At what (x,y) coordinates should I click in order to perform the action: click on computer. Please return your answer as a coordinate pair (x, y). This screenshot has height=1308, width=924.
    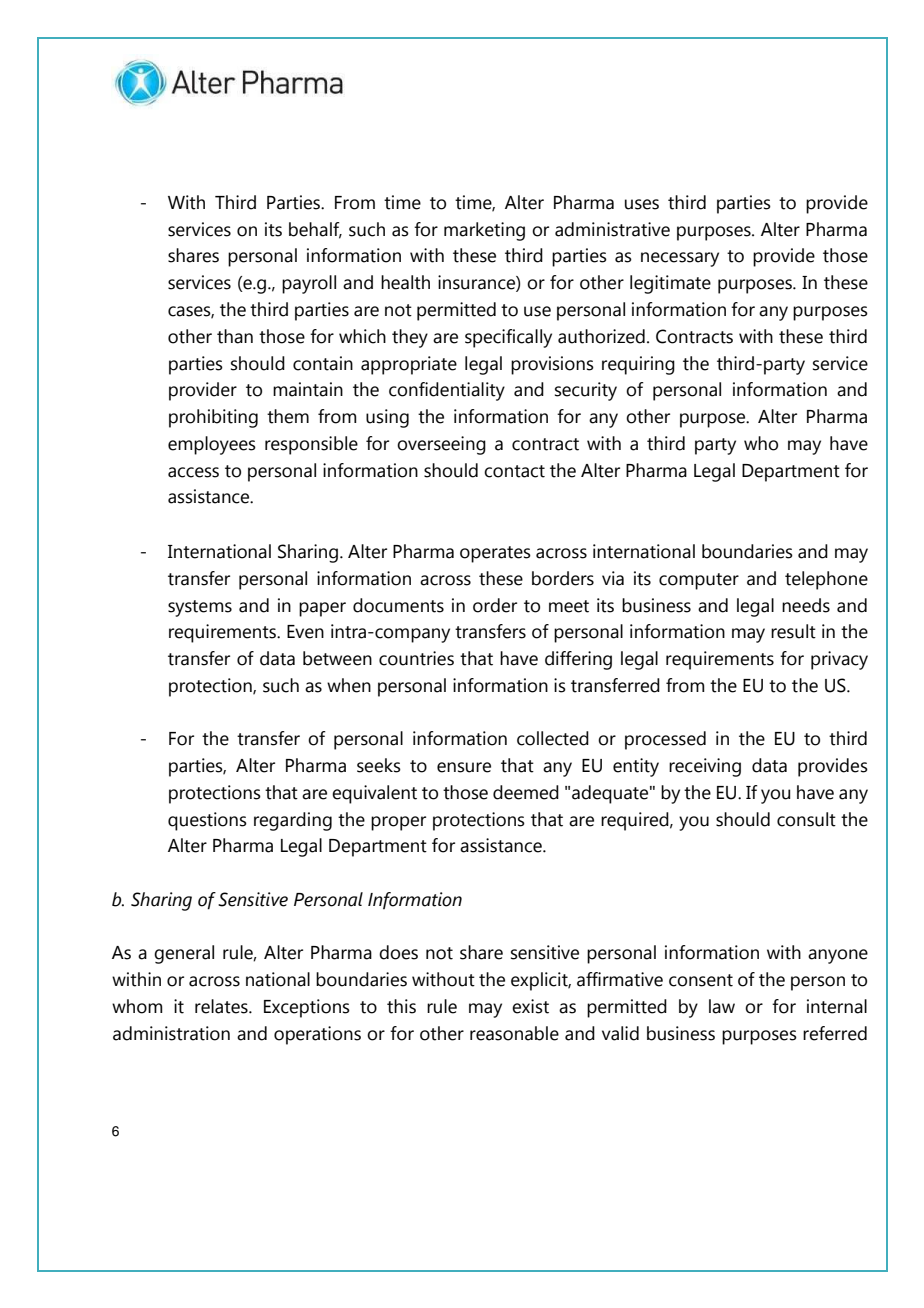
    Looking at the image, I should click on (699, 581).
